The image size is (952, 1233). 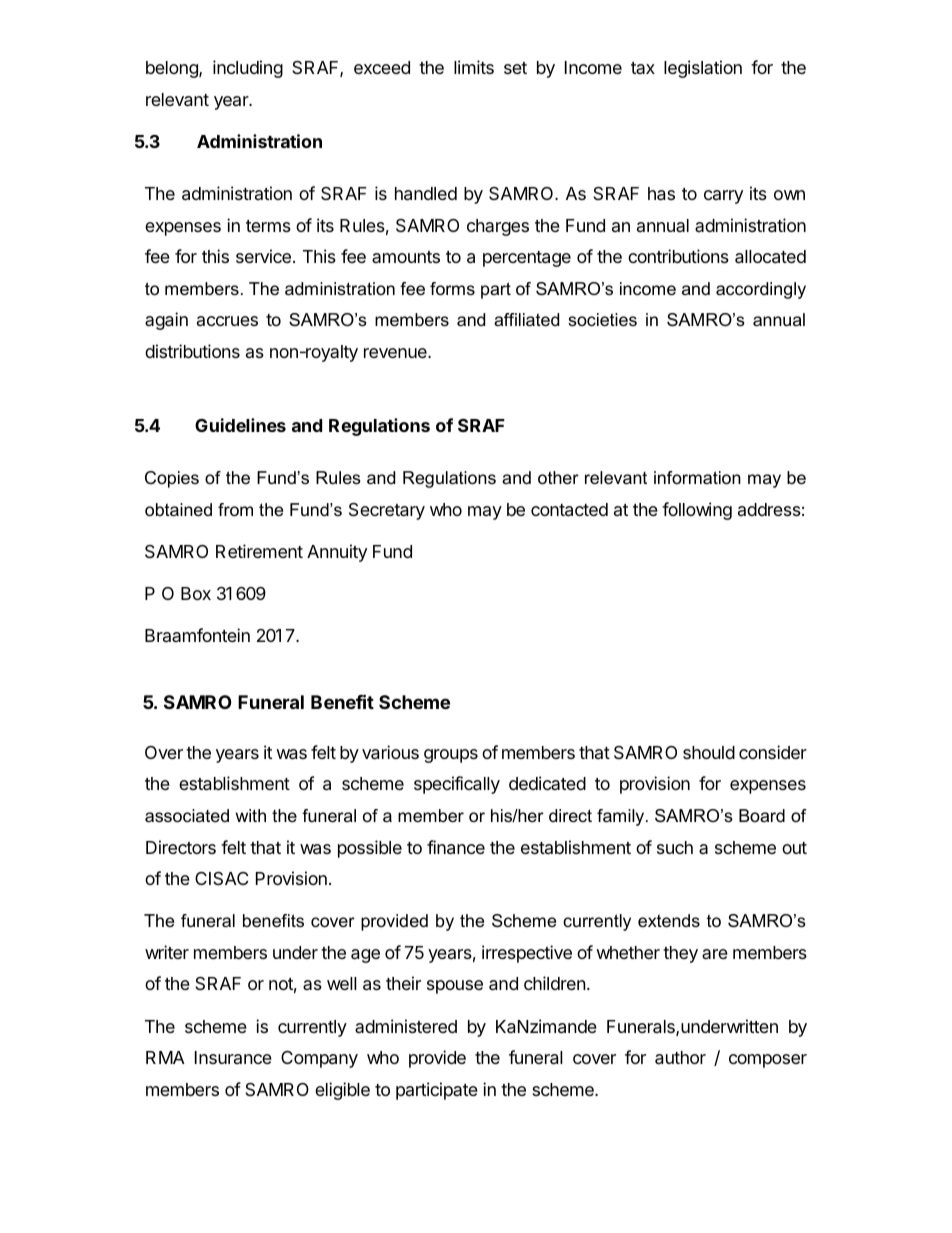 What do you see at coordinates (680, 1058) in the document?
I see `author` at bounding box center [680, 1058].
